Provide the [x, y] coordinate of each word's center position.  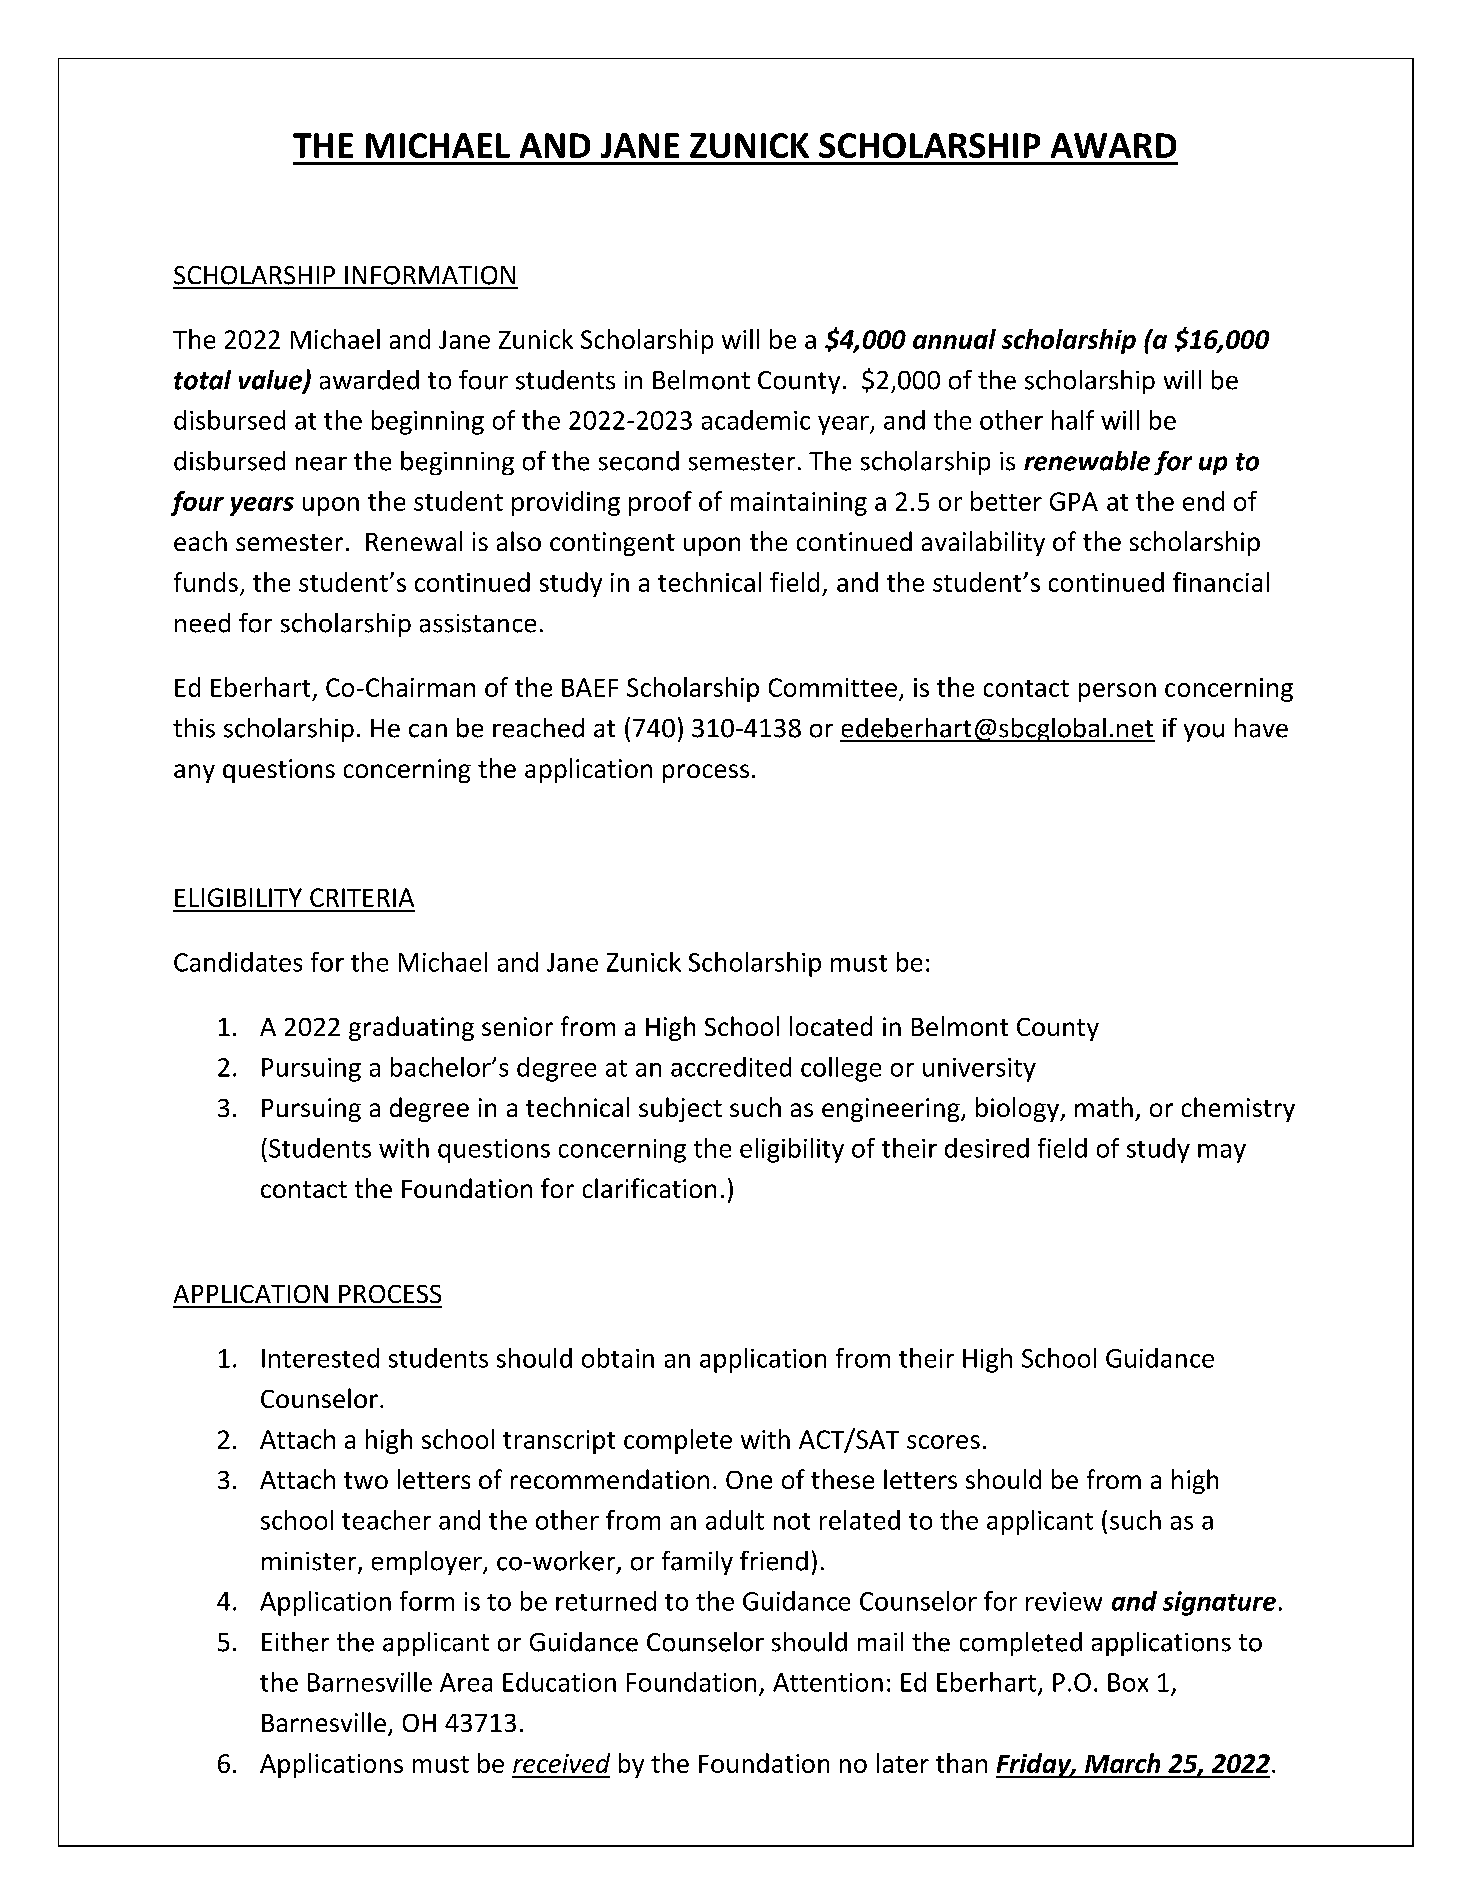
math [1104, 1107]
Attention [828, 1682]
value [271, 381]
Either [295, 1642]
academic [756, 420]
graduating [411, 1028]
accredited [731, 1067]
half [1073, 420]
